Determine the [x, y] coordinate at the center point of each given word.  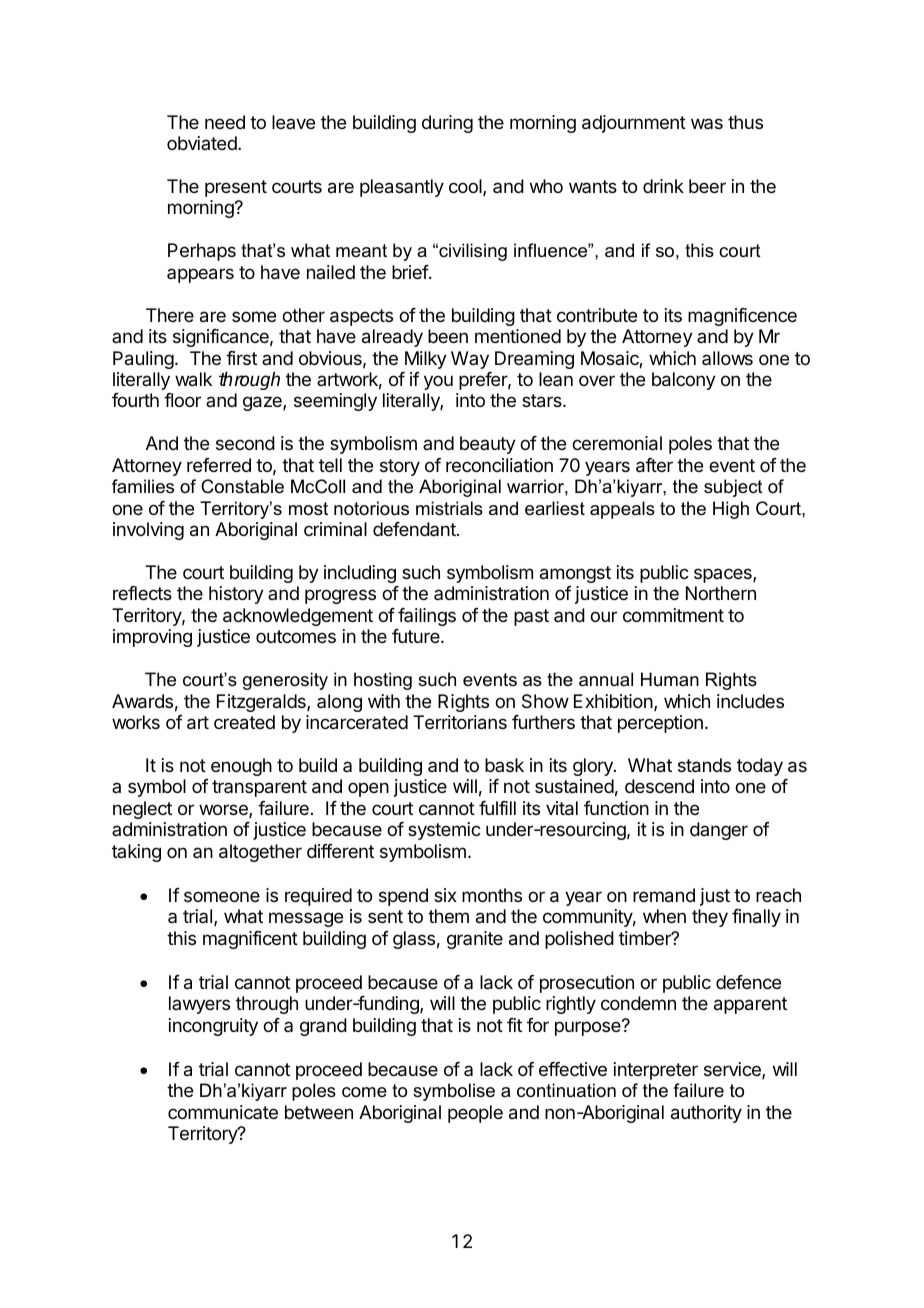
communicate [223, 1112]
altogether [260, 853]
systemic [444, 831]
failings [427, 617]
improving [152, 638]
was [707, 123]
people [475, 1114]
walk [193, 379]
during [447, 124]
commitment [673, 615]
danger [719, 831]
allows [727, 358]
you [438, 382]
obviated [203, 143]
